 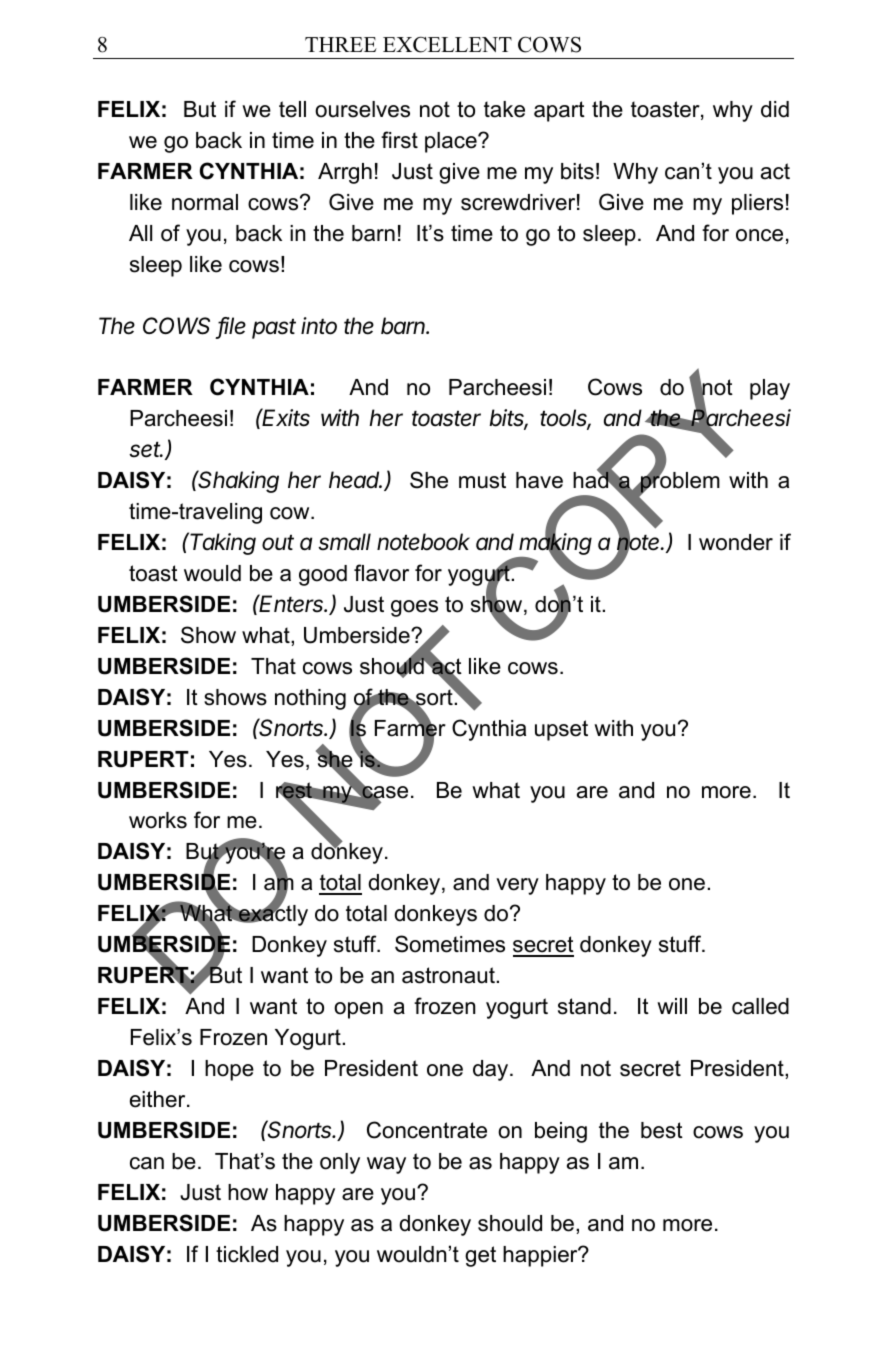 What do you see at coordinates (736, 542) in the image?
I see `wonder` at bounding box center [736, 542].
